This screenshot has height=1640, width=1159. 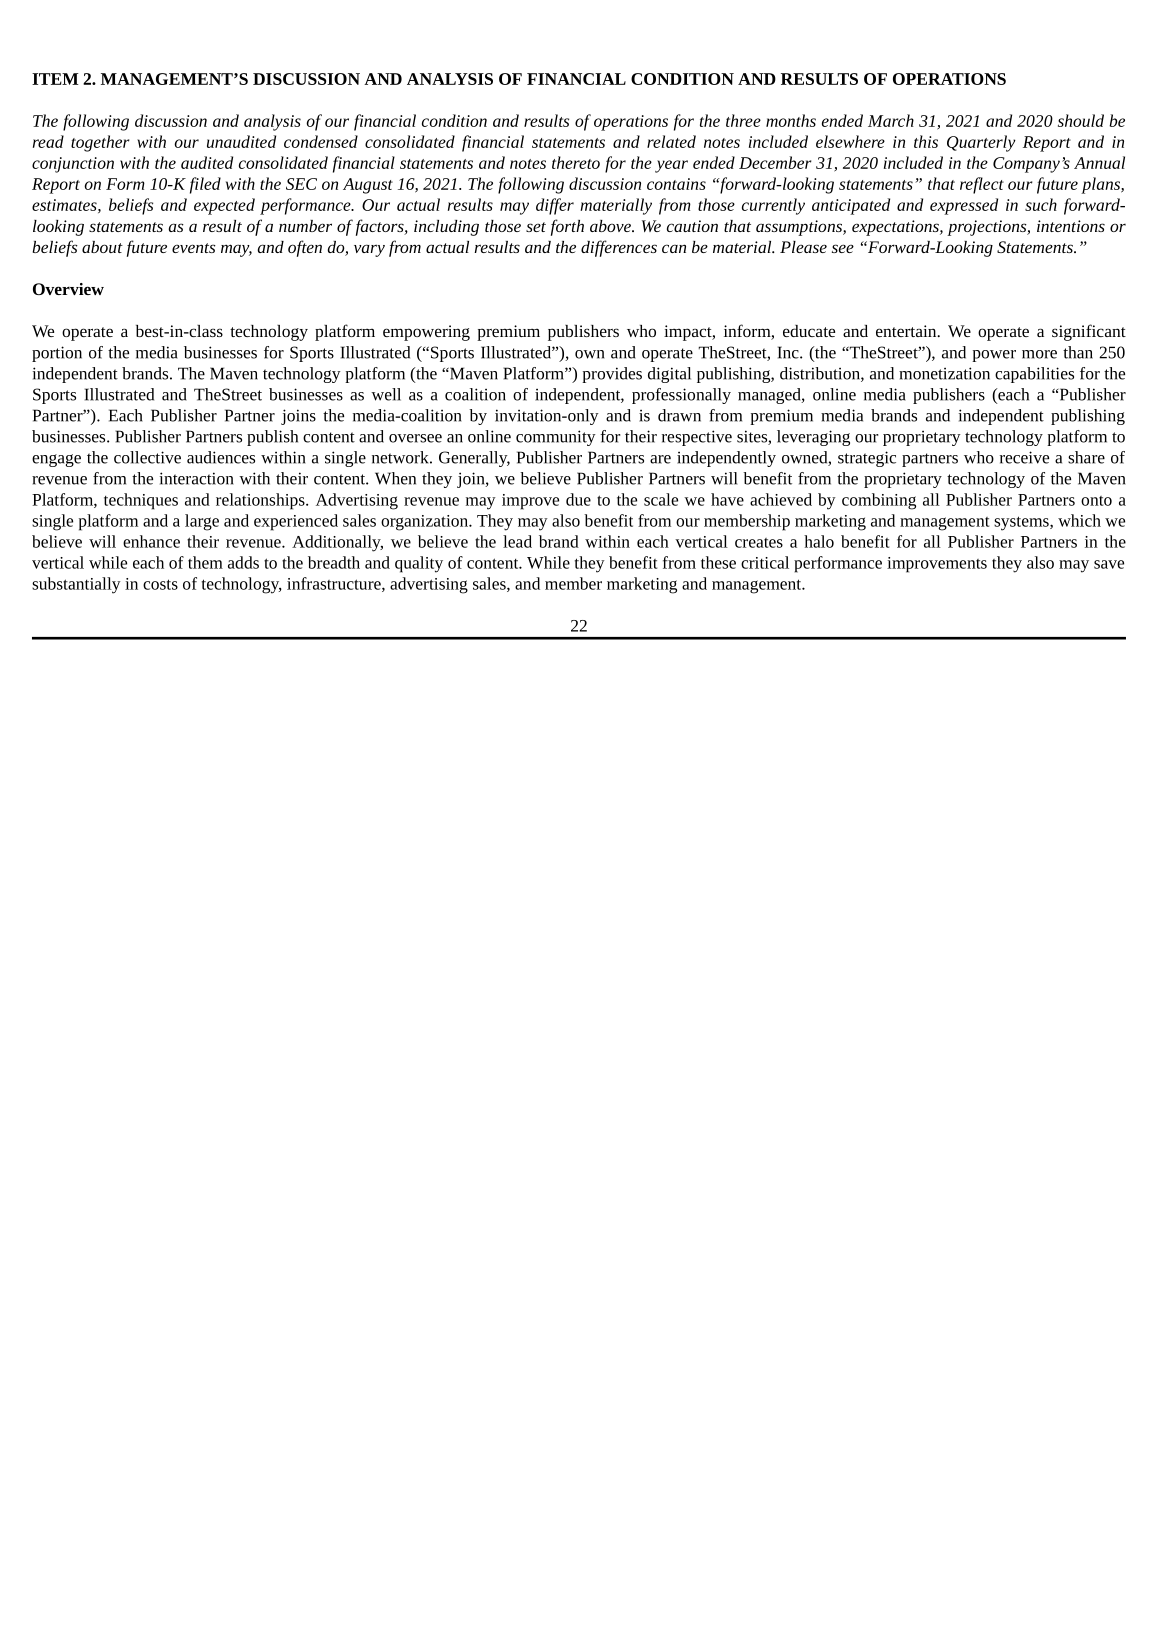 What do you see at coordinates (55, 79) in the screenshot?
I see `ITEM` at bounding box center [55, 79].
